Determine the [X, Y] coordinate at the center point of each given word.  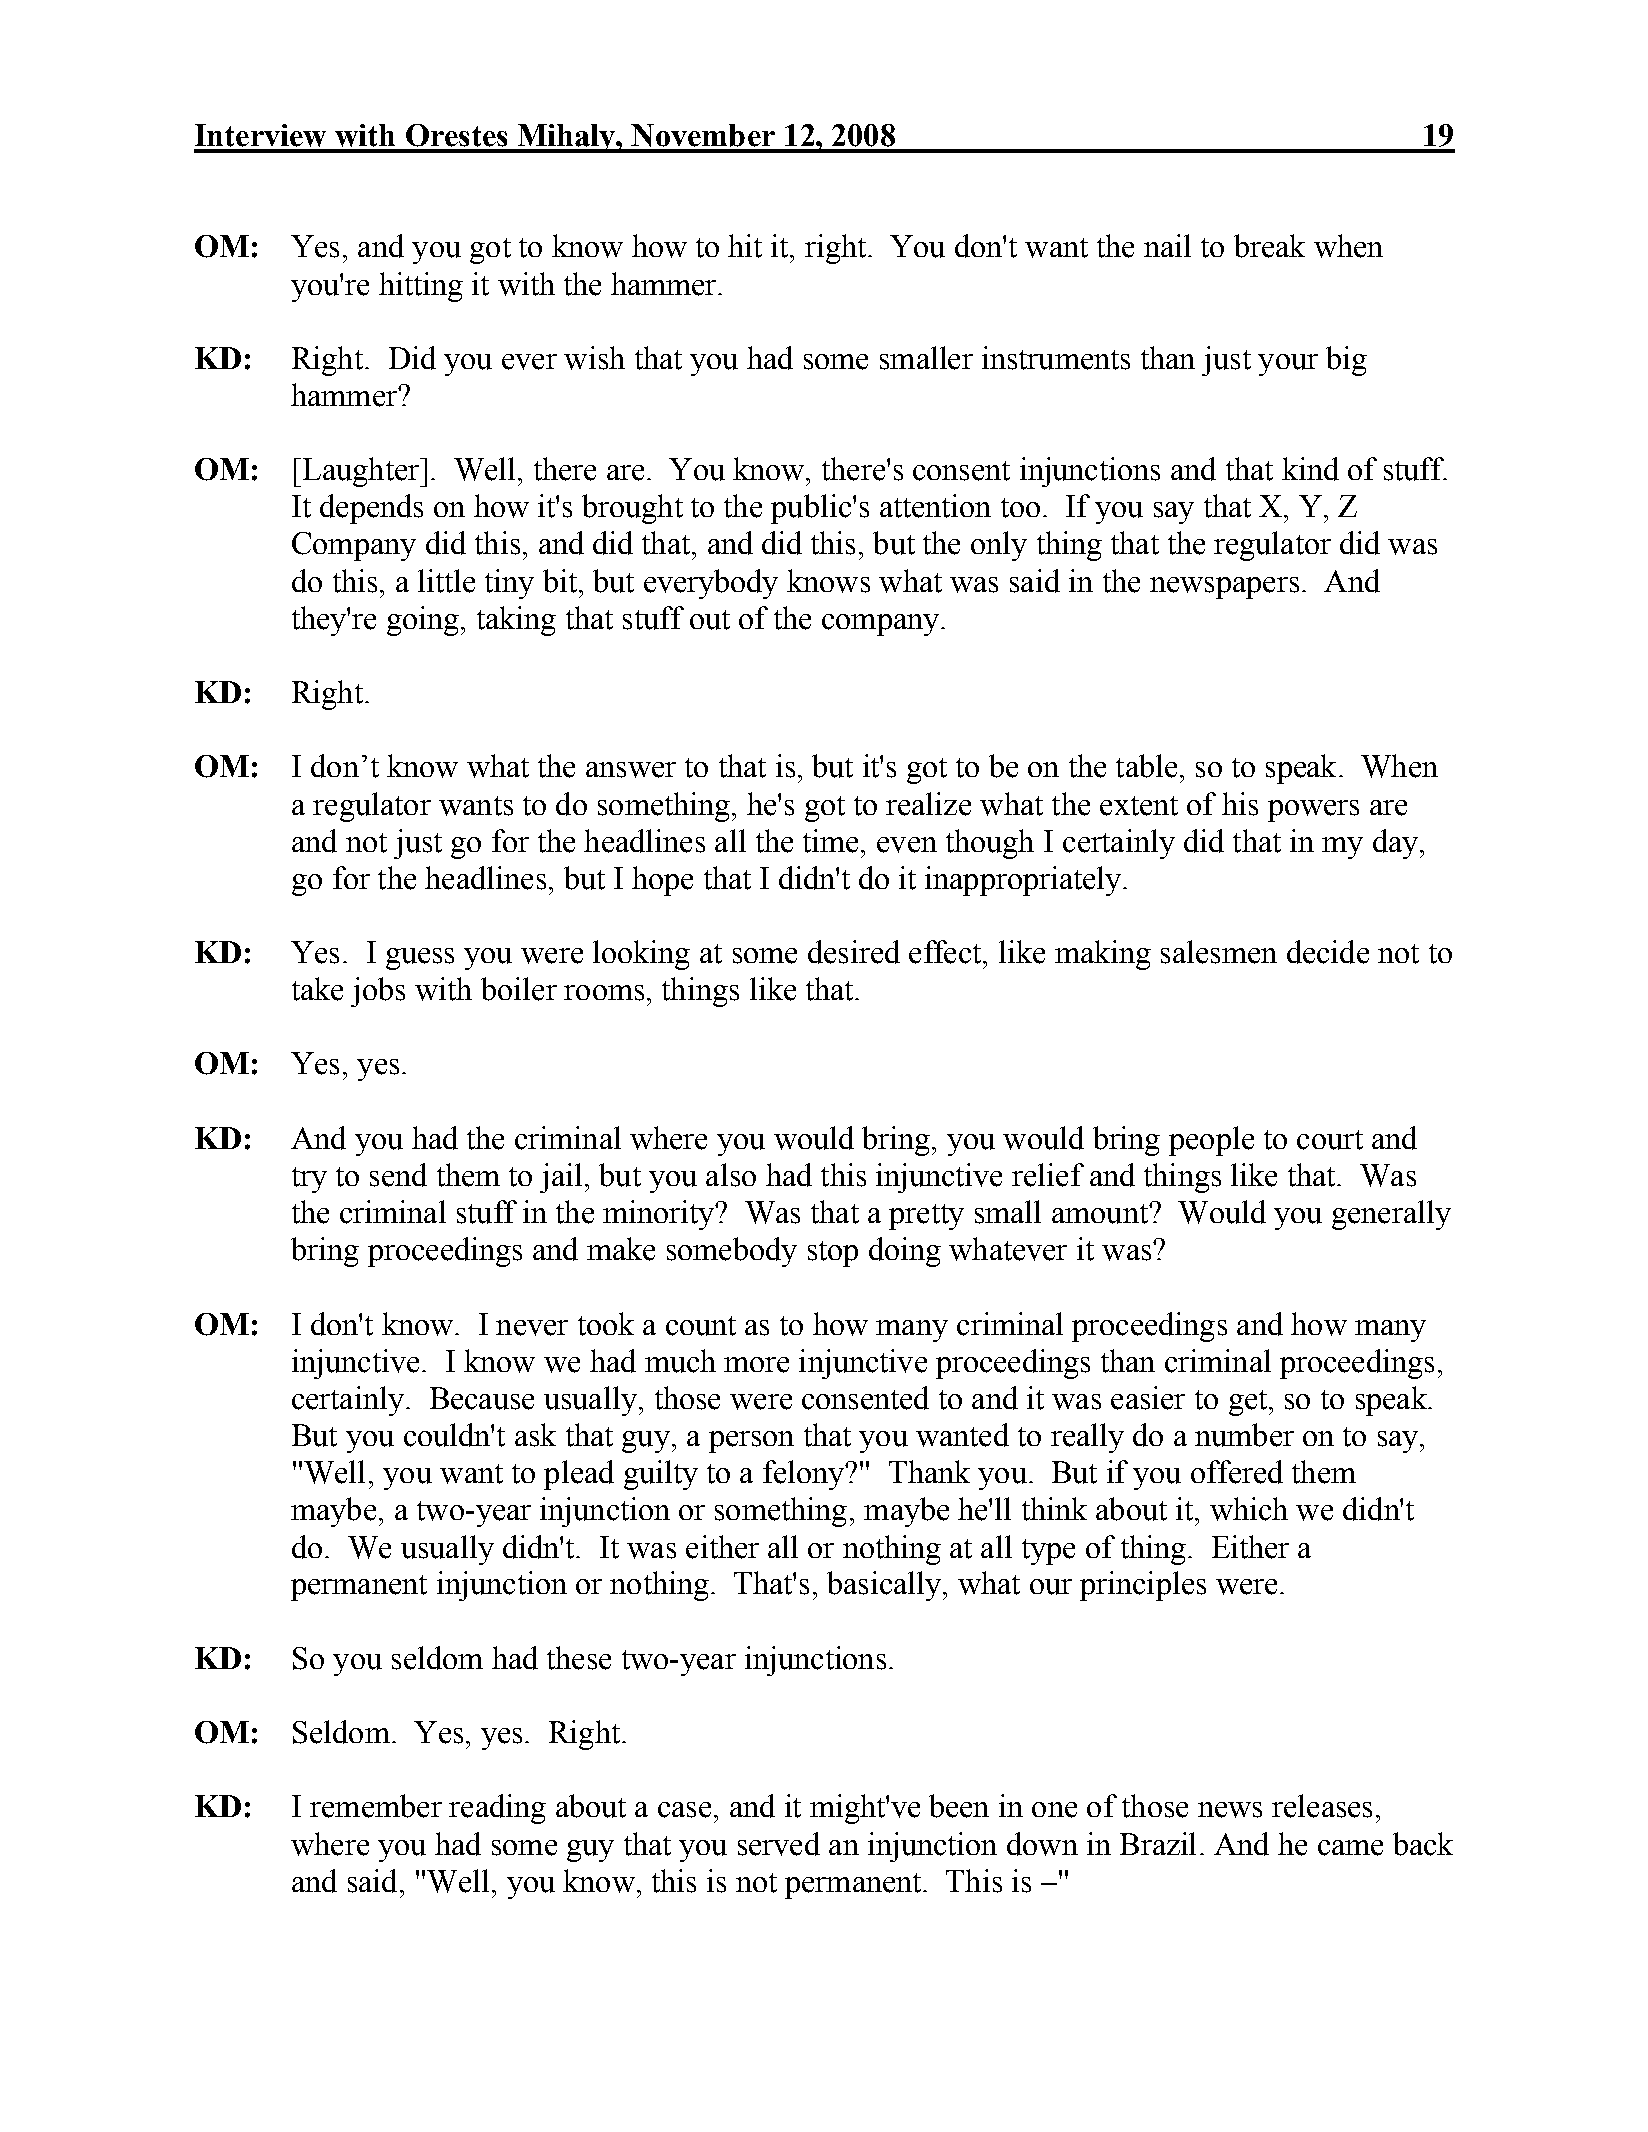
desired [854, 952]
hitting [421, 287]
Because [482, 1398]
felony [805, 1475]
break [1269, 246]
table [1146, 766]
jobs [378, 992]
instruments [1056, 358]
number [1244, 1435]
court [1330, 1140]
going [423, 621]
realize [928, 804]
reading [497, 1809]
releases [1322, 1806]
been [959, 1806]
